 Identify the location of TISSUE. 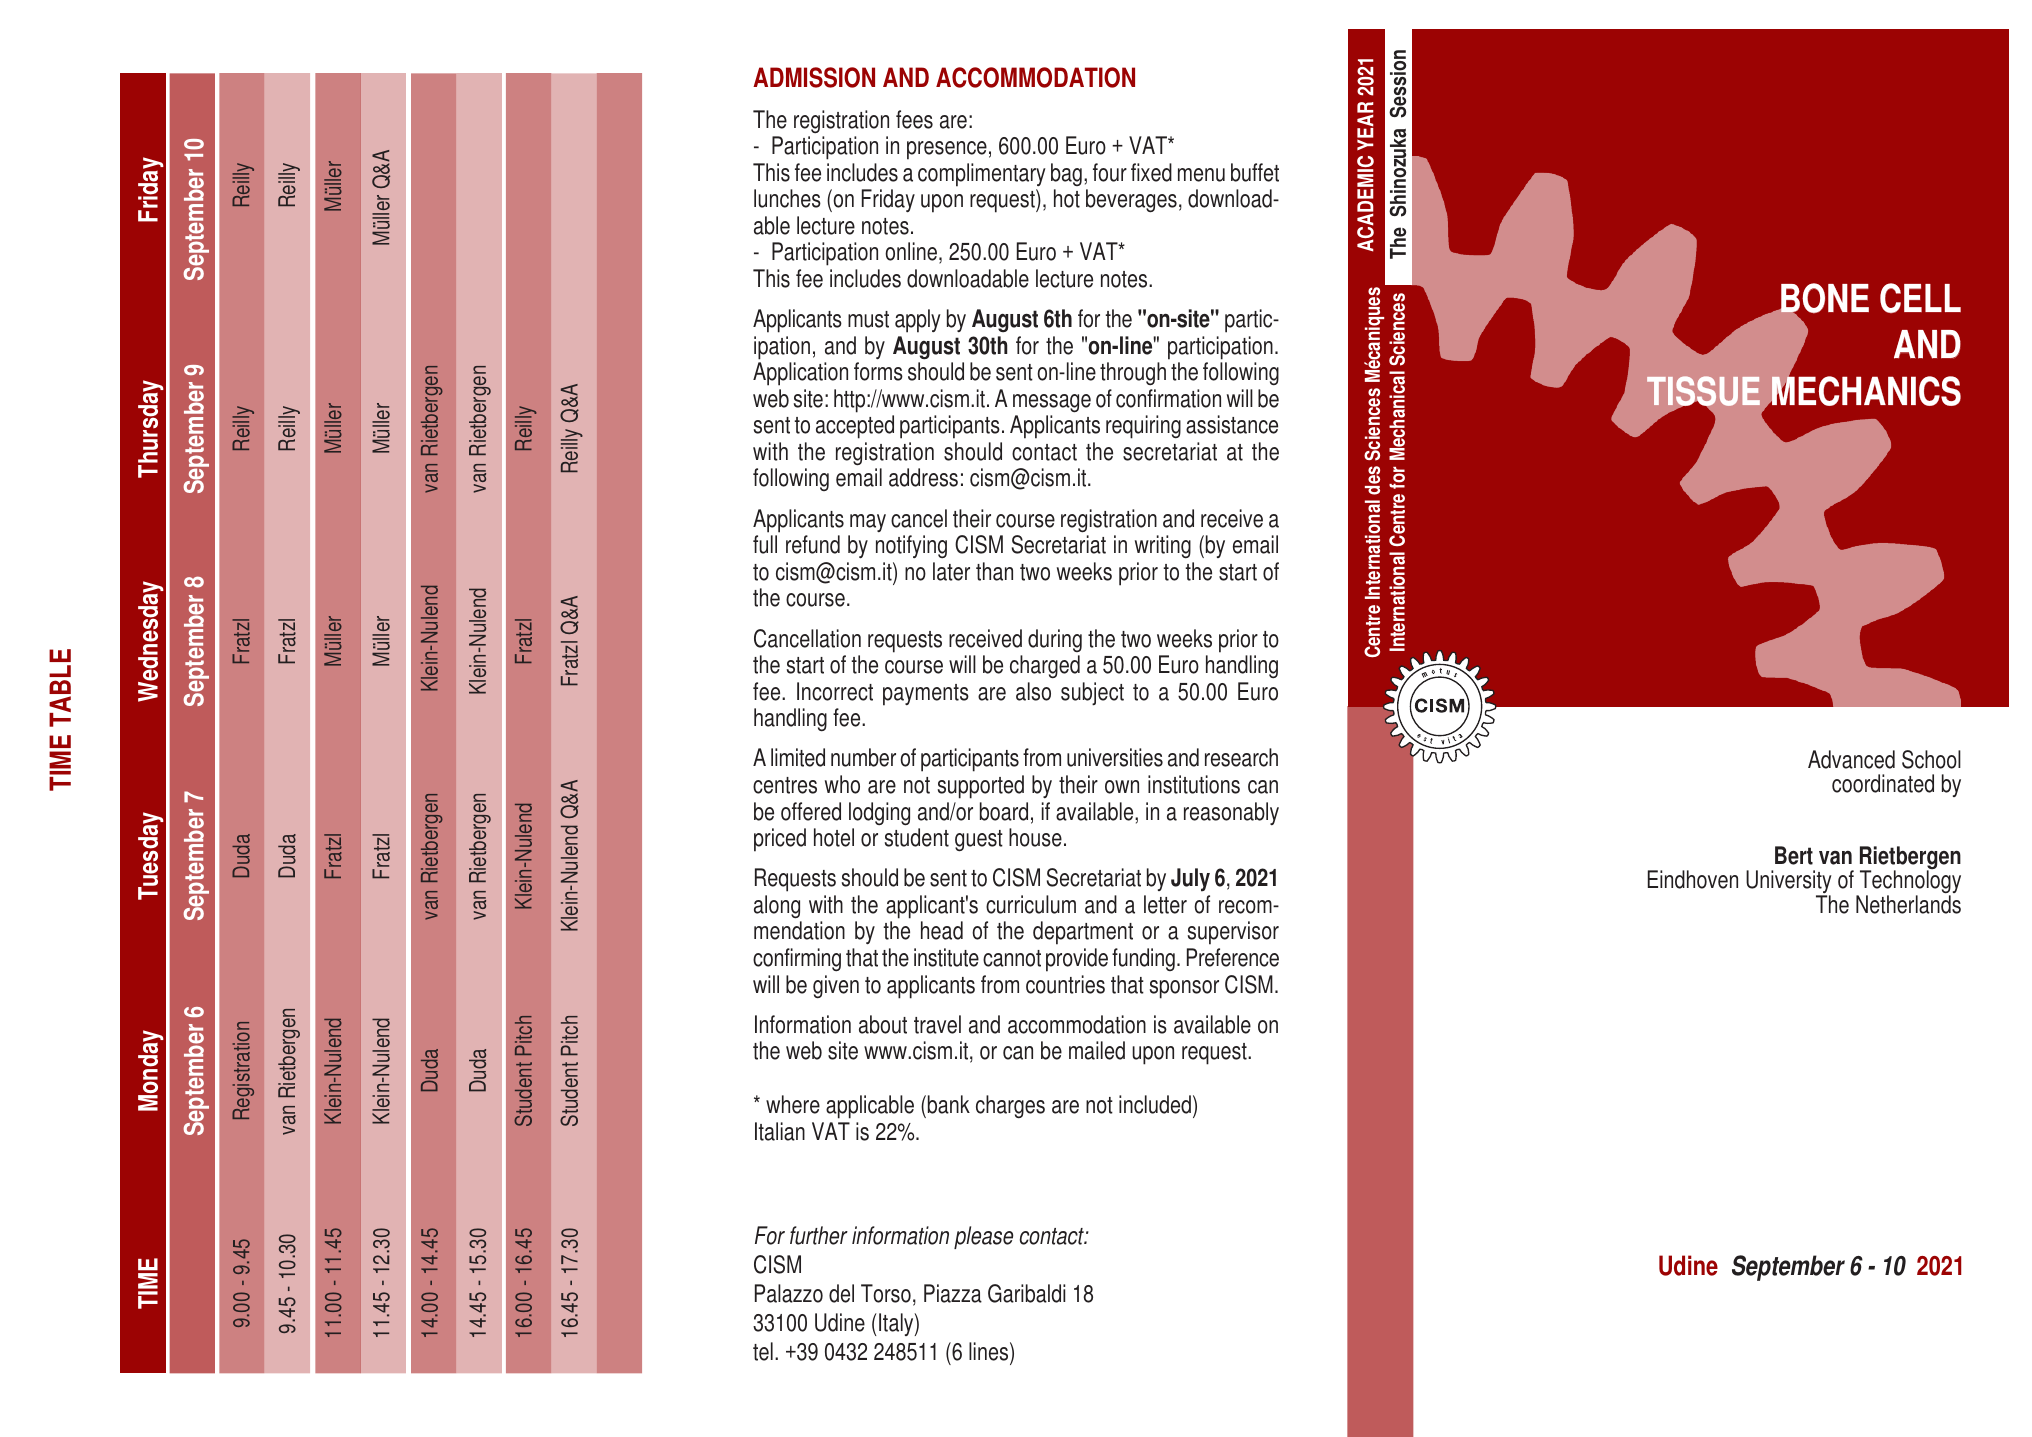
(1703, 392).
